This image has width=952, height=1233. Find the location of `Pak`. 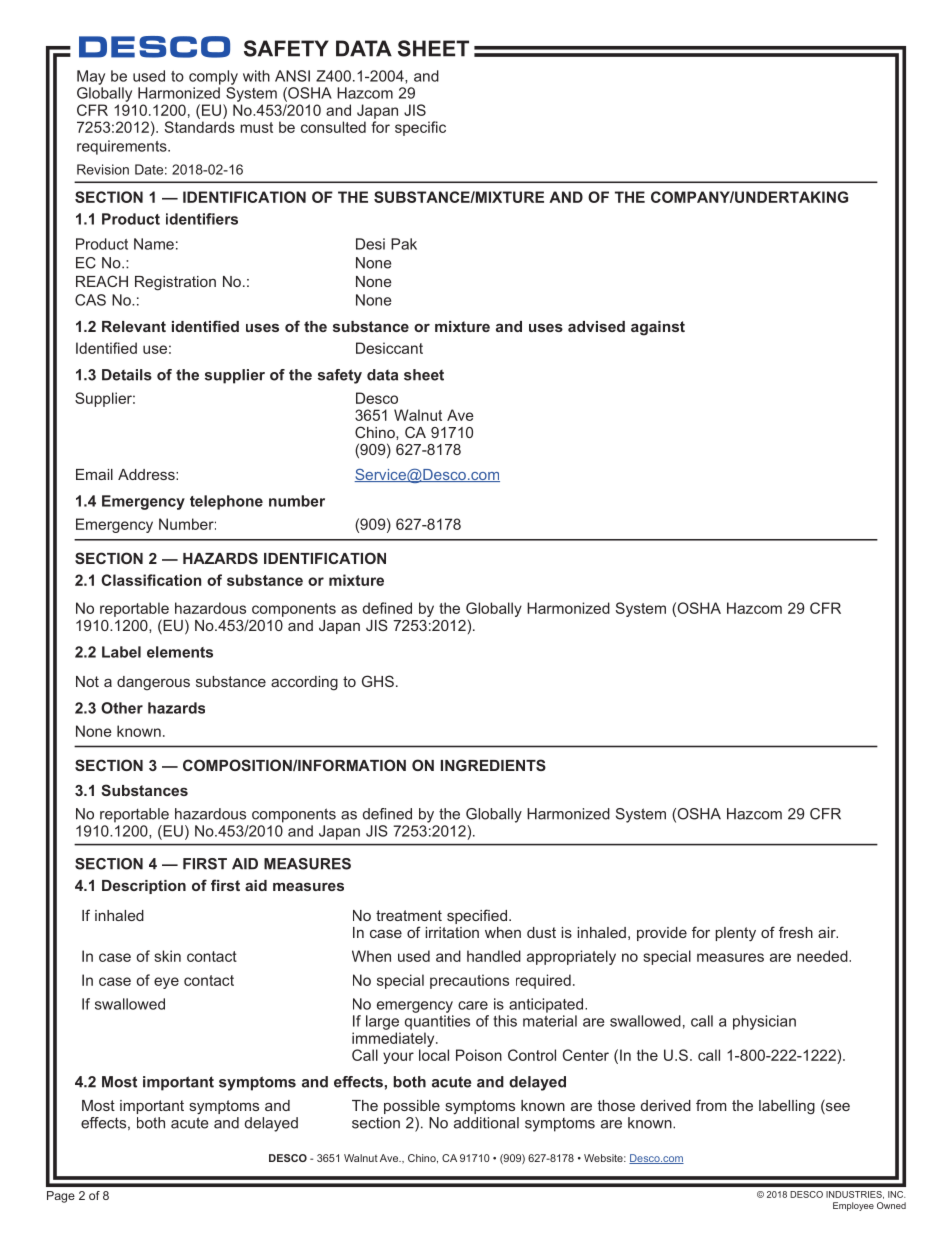

Pak is located at coordinates (404, 244).
